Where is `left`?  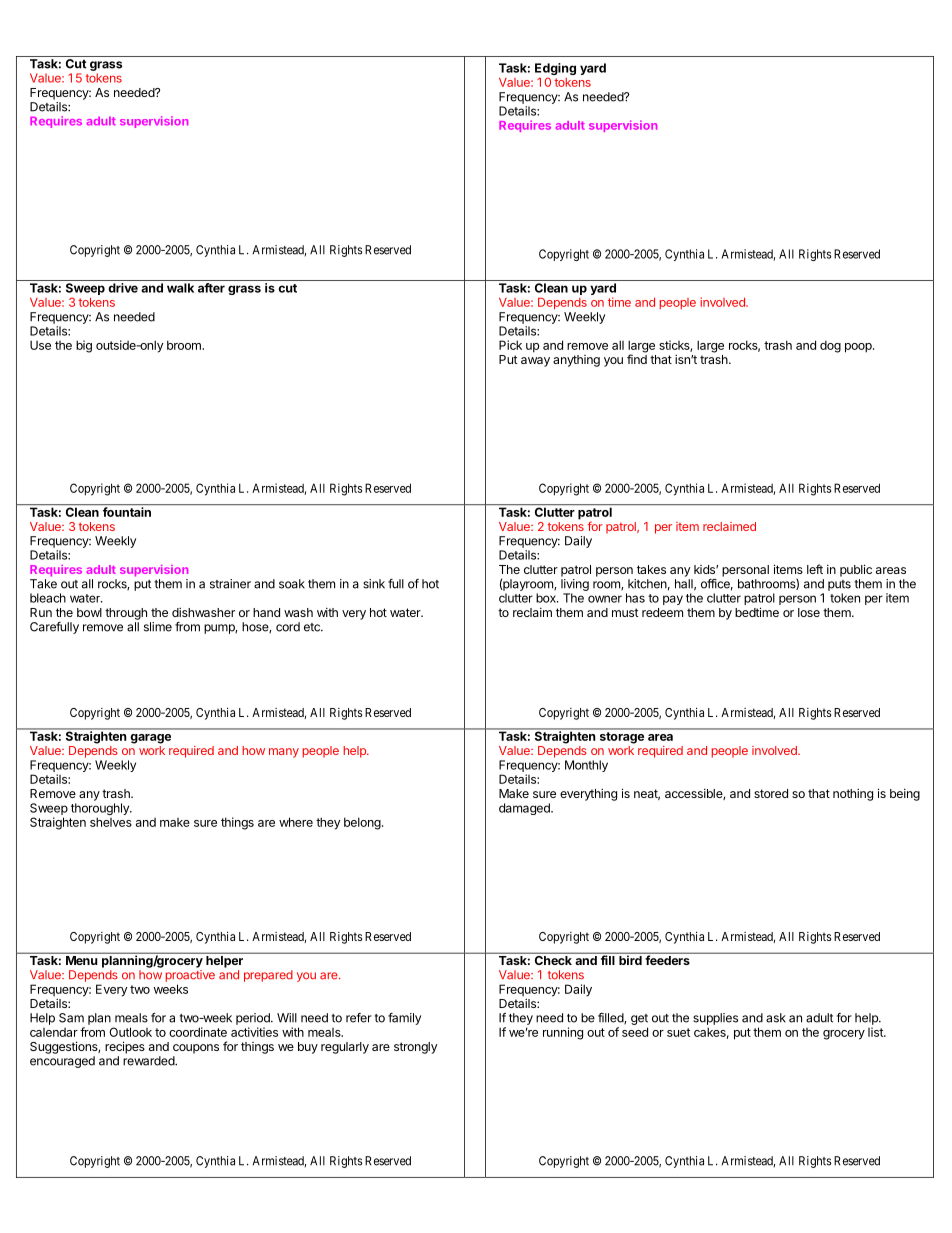 left is located at coordinates (815, 569).
